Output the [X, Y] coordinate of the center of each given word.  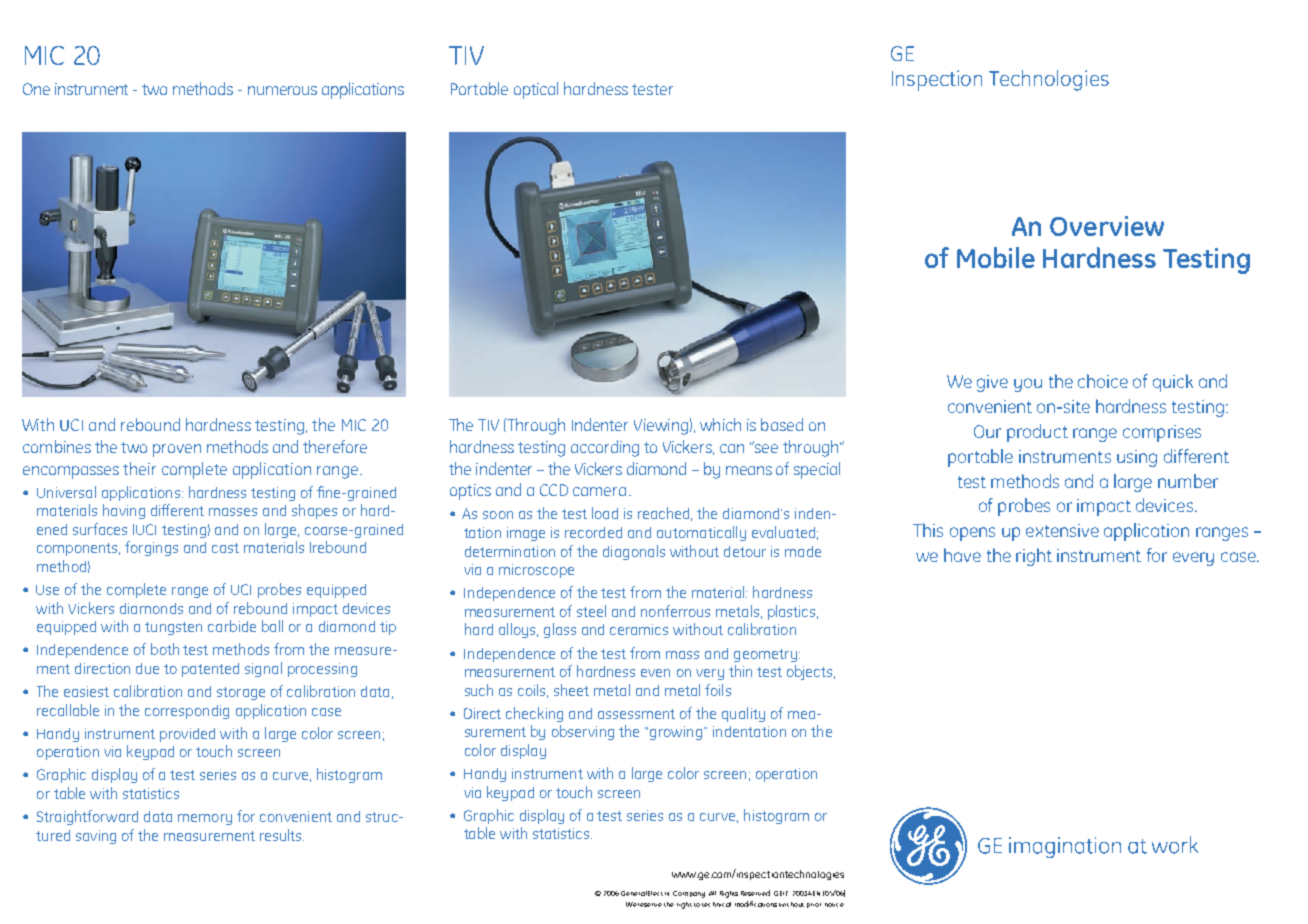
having [124, 511]
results [282, 835]
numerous [282, 90]
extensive [1062, 530]
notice [834, 905]
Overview [1107, 226]
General [634, 893]
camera [599, 491]
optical [536, 90]
